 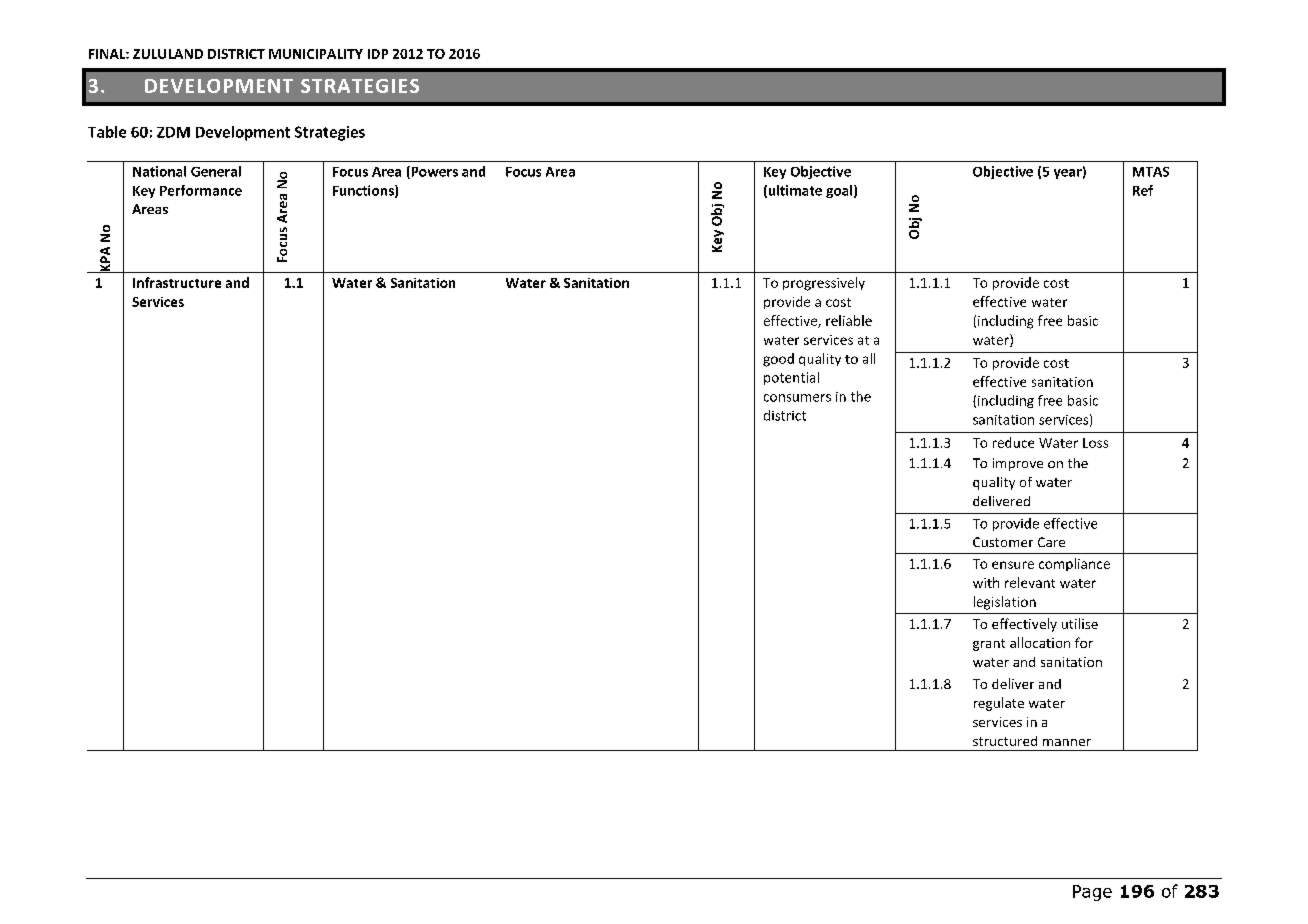 I want to click on reliable, so click(x=849, y=320).
